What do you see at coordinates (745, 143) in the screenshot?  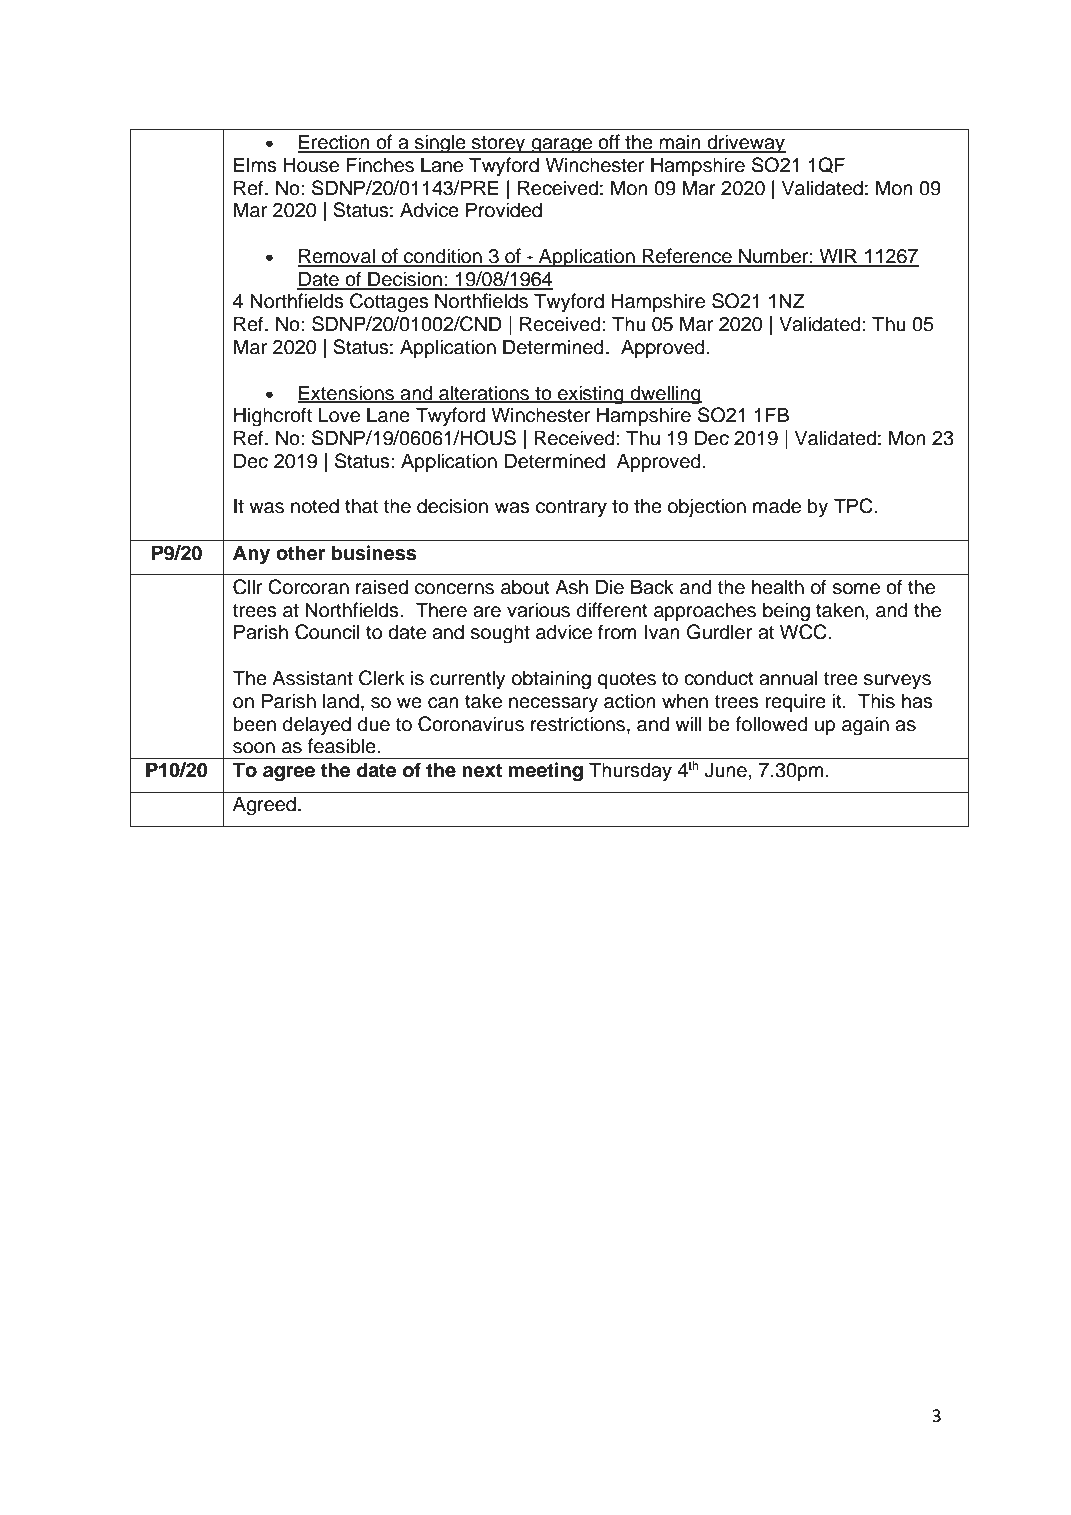 I see `driveway` at bounding box center [745, 143].
